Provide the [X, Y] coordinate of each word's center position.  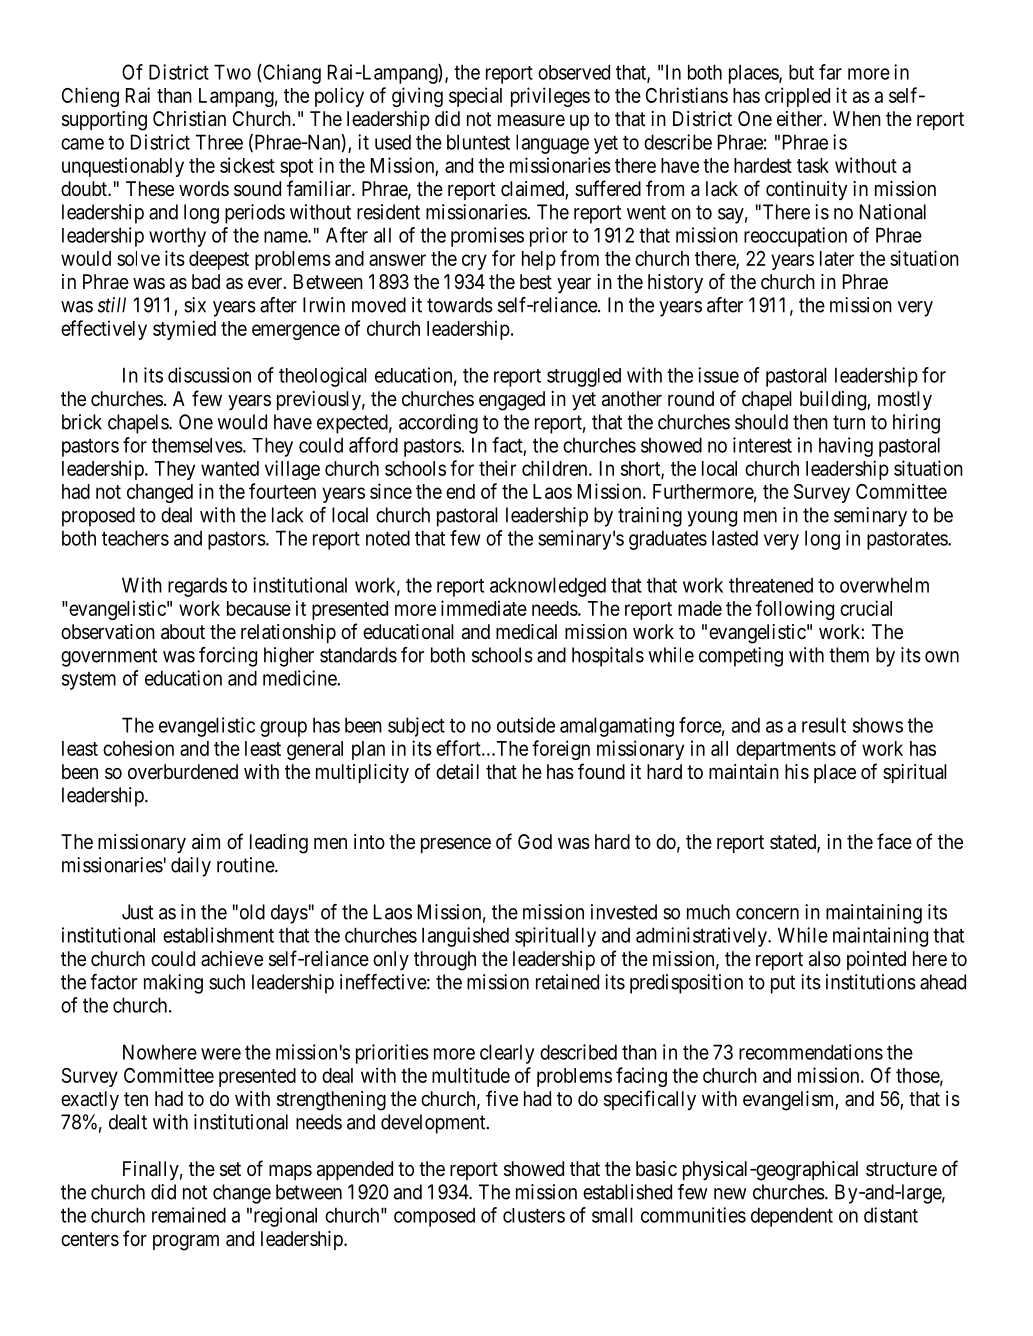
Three [219, 142]
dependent [792, 1217]
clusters [534, 1215]
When [857, 118]
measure [531, 120]
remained [189, 1215]
